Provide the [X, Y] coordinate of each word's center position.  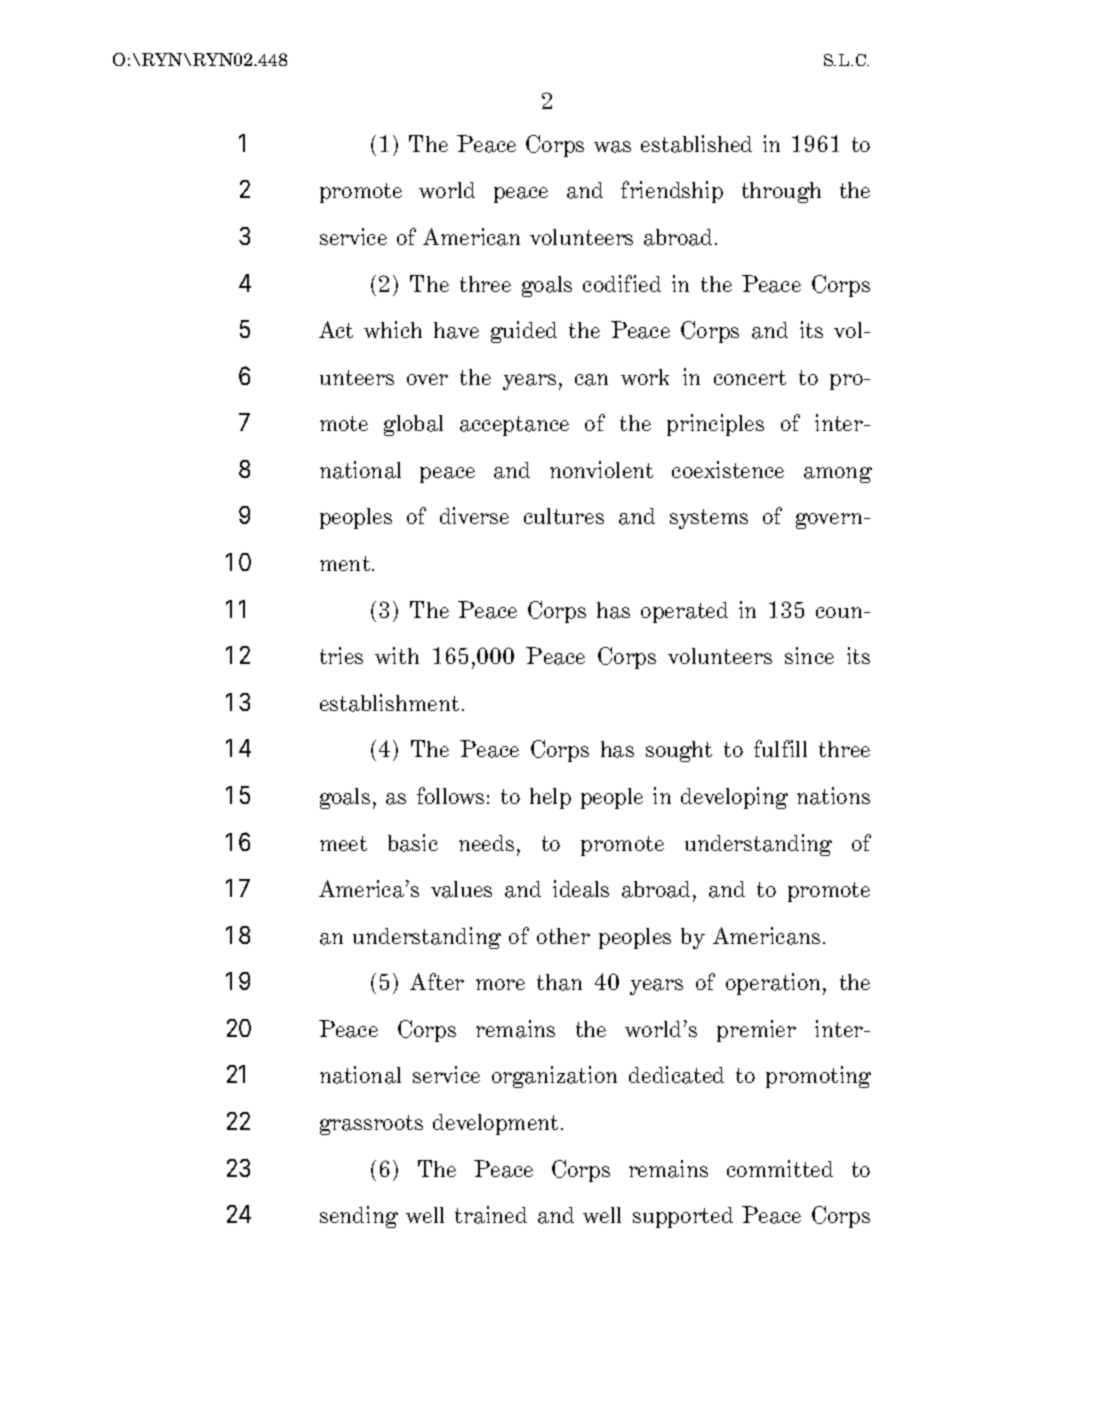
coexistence [728, 469]
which [393, 329]
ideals [581, 889]
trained [491, 1215]
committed [780, 1168]
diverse [474, 515]
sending [359, 1217]
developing [734, 798]
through [781, 192]
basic [413, 843]
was [612, 147]
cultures [564, 516]
